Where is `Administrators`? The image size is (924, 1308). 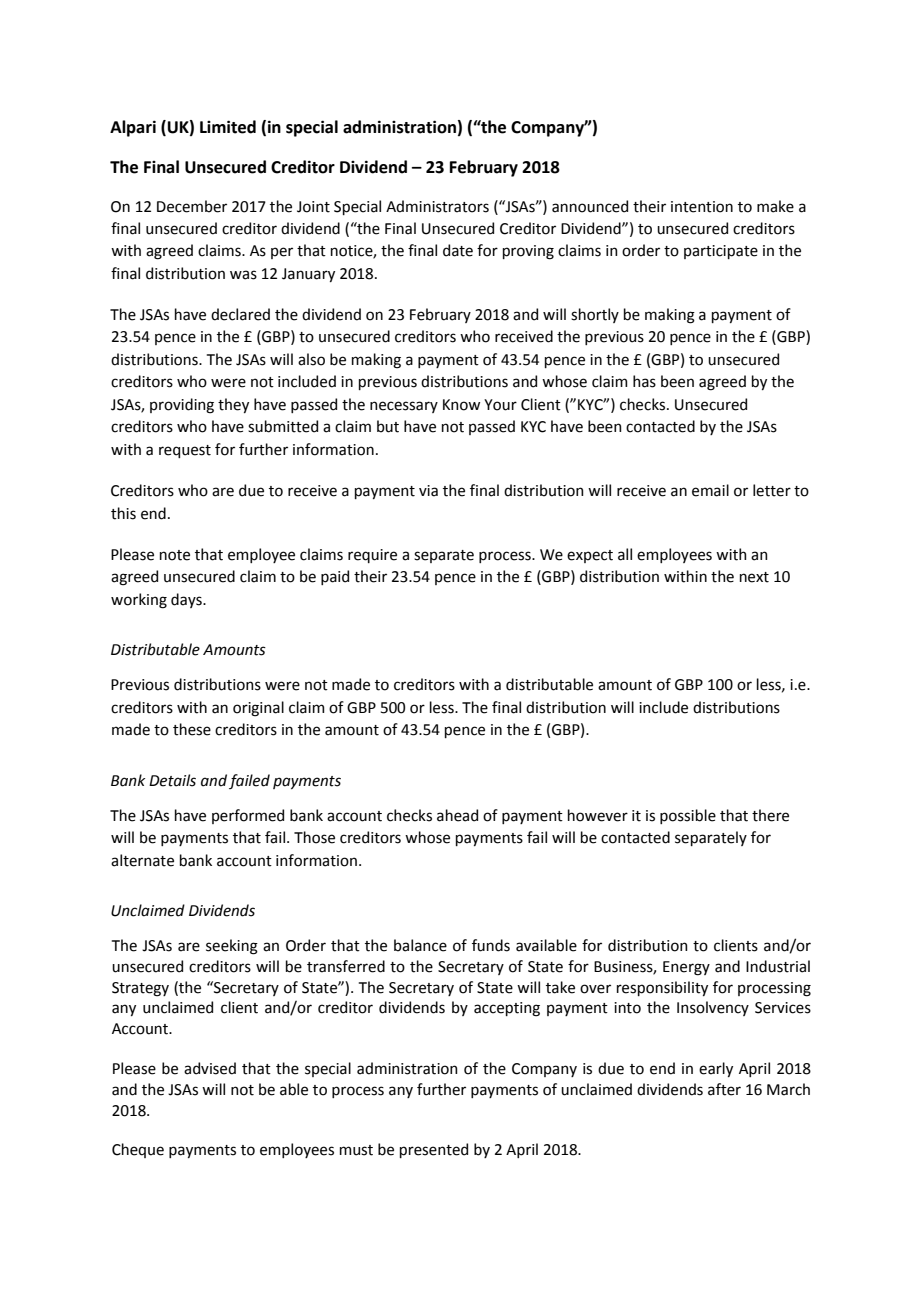 Administrators is located at coordinates (437, 206).
